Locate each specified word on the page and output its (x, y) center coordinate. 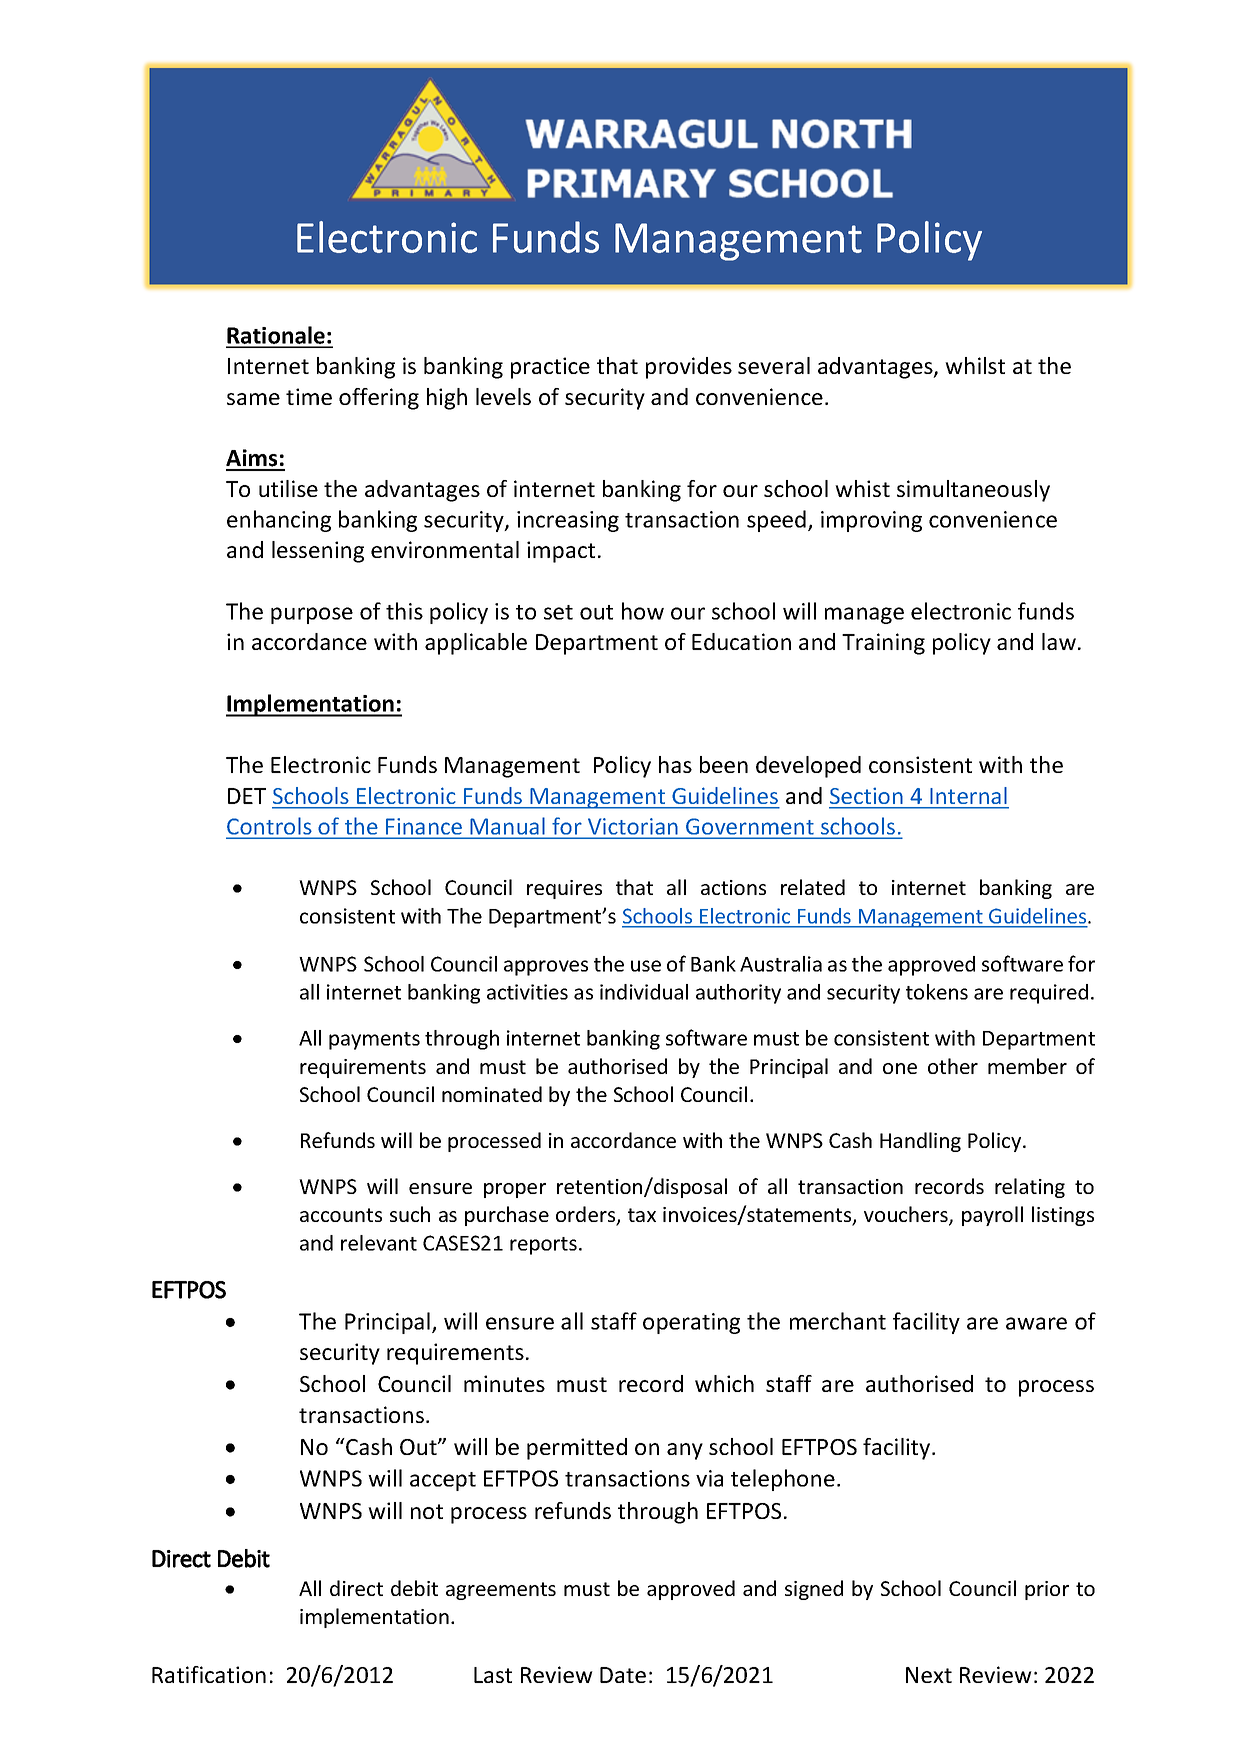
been (724, 764)
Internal (968, 795)
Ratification (209, 1674)
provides (689, 368)
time (309, 396)
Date (623, 1675)
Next (929, 1675)
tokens (937, 992)
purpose (312, 615)
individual (644, 992)
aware (1036, 1323)
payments (374, 1041)
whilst (975, 365)
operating (691, 1323)
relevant (379, 1243)
